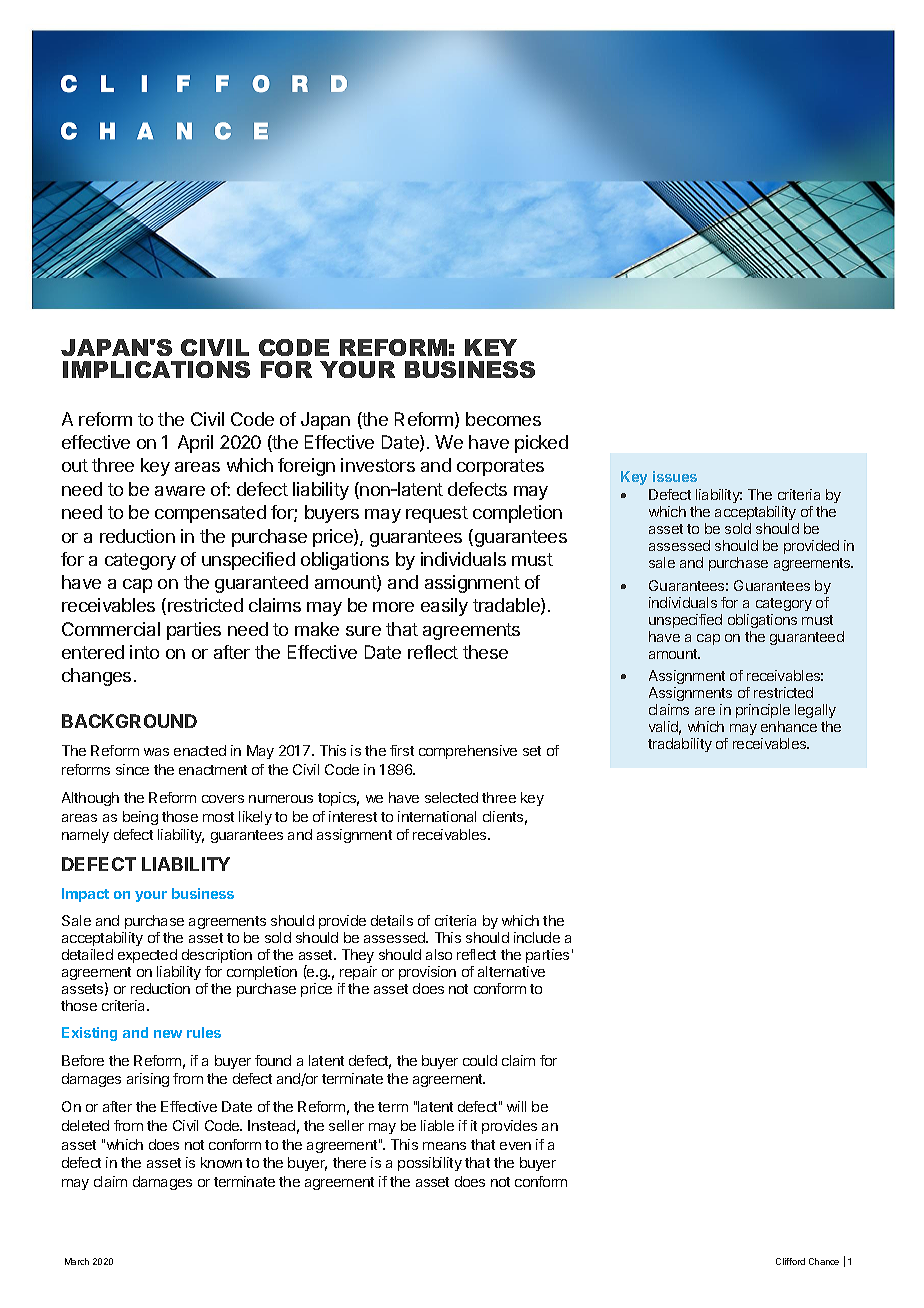 The image size is (924, 1308). What do you see at coordinates (156, 369) in the screenshot?
I see `IMPLICATIONS` at bounding box center [156, 369].
